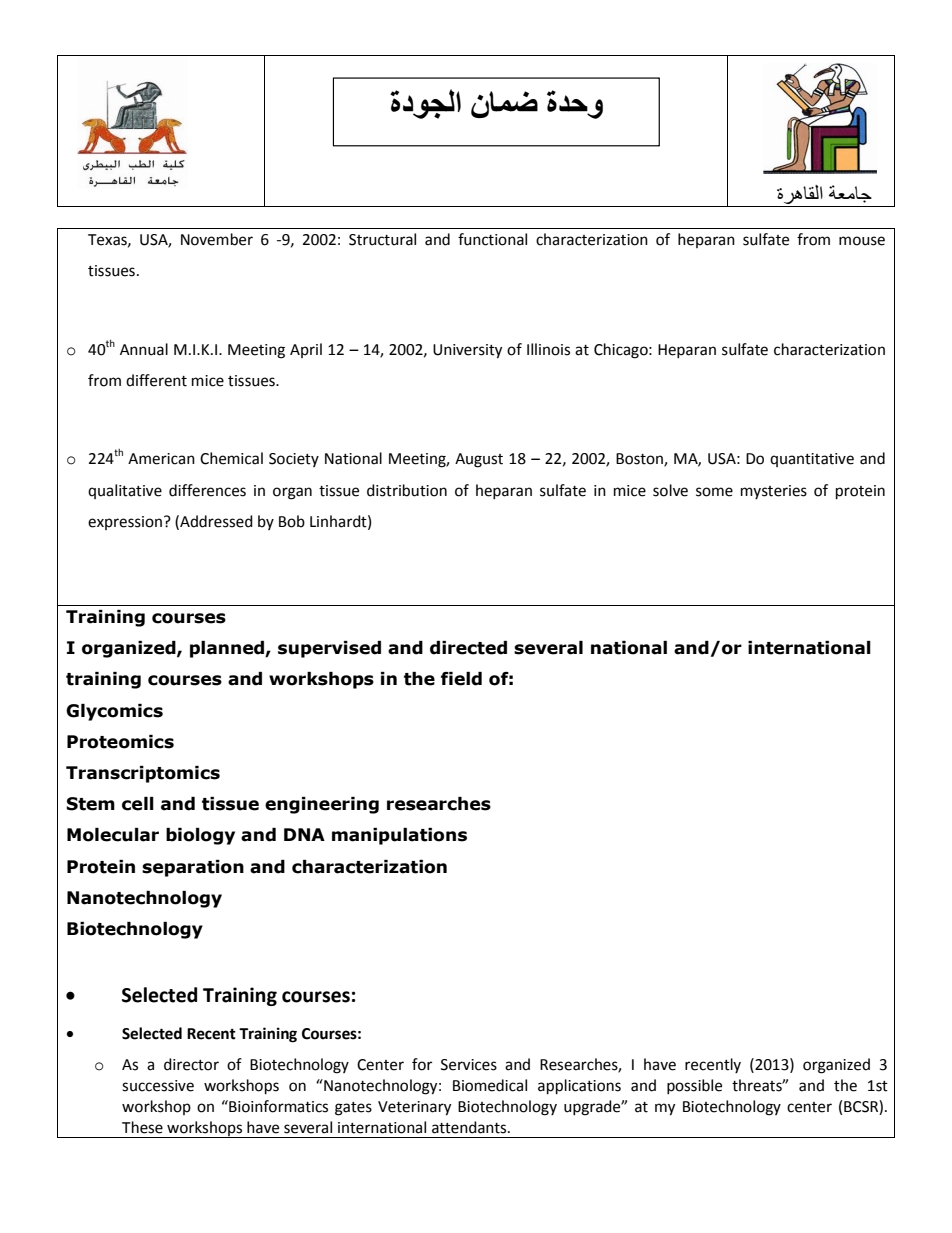 This screenshot has width=952, height=1233. What do you see at coordinates (217, 239) in the screenshot?
I see `November` at bounding box center [217, 239].
